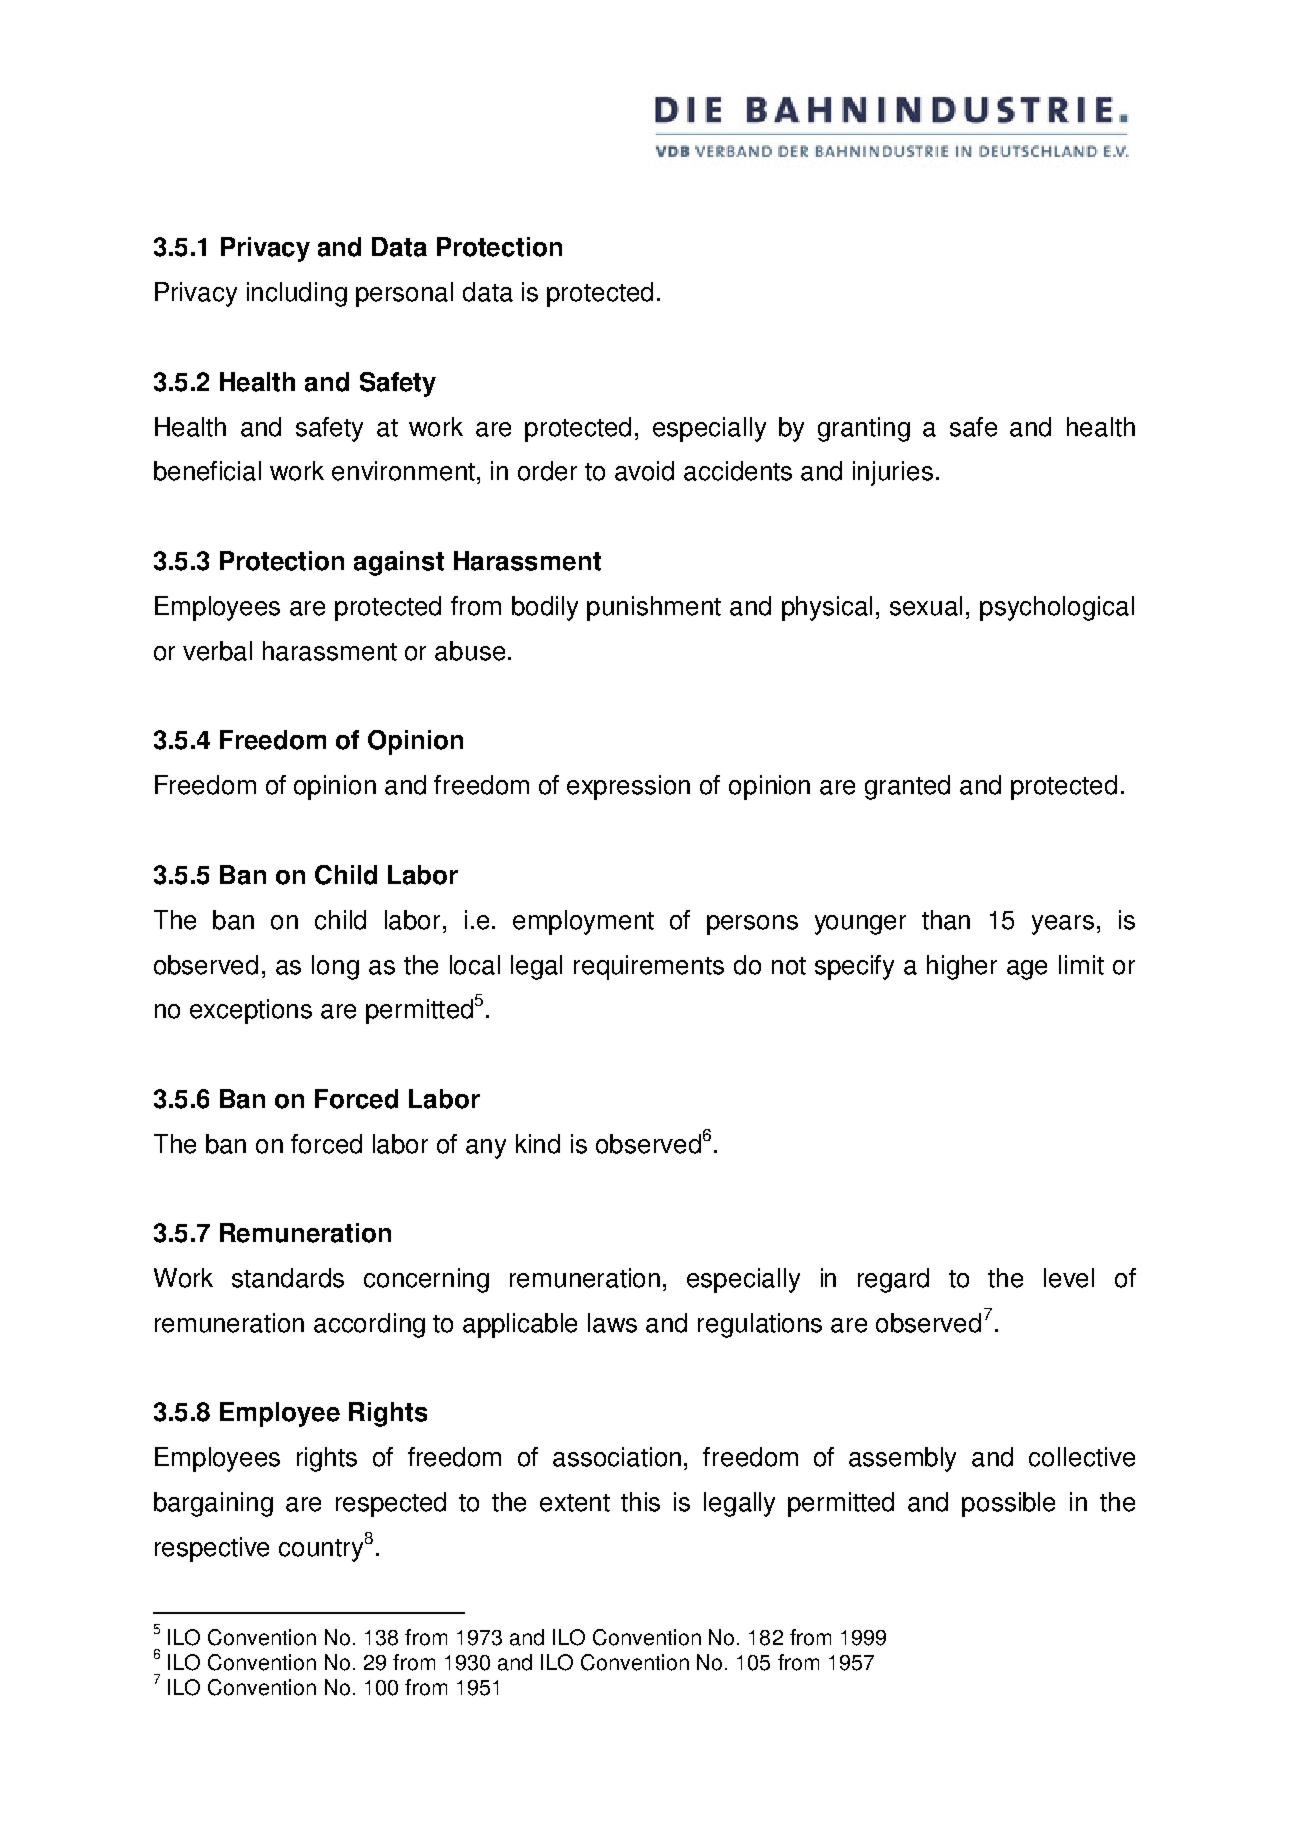 This document has width=1289, height=1823. What do you see at coordinates (251, 1011) in the document?
I see `exceptions` at bounding box center [251, 1011].
